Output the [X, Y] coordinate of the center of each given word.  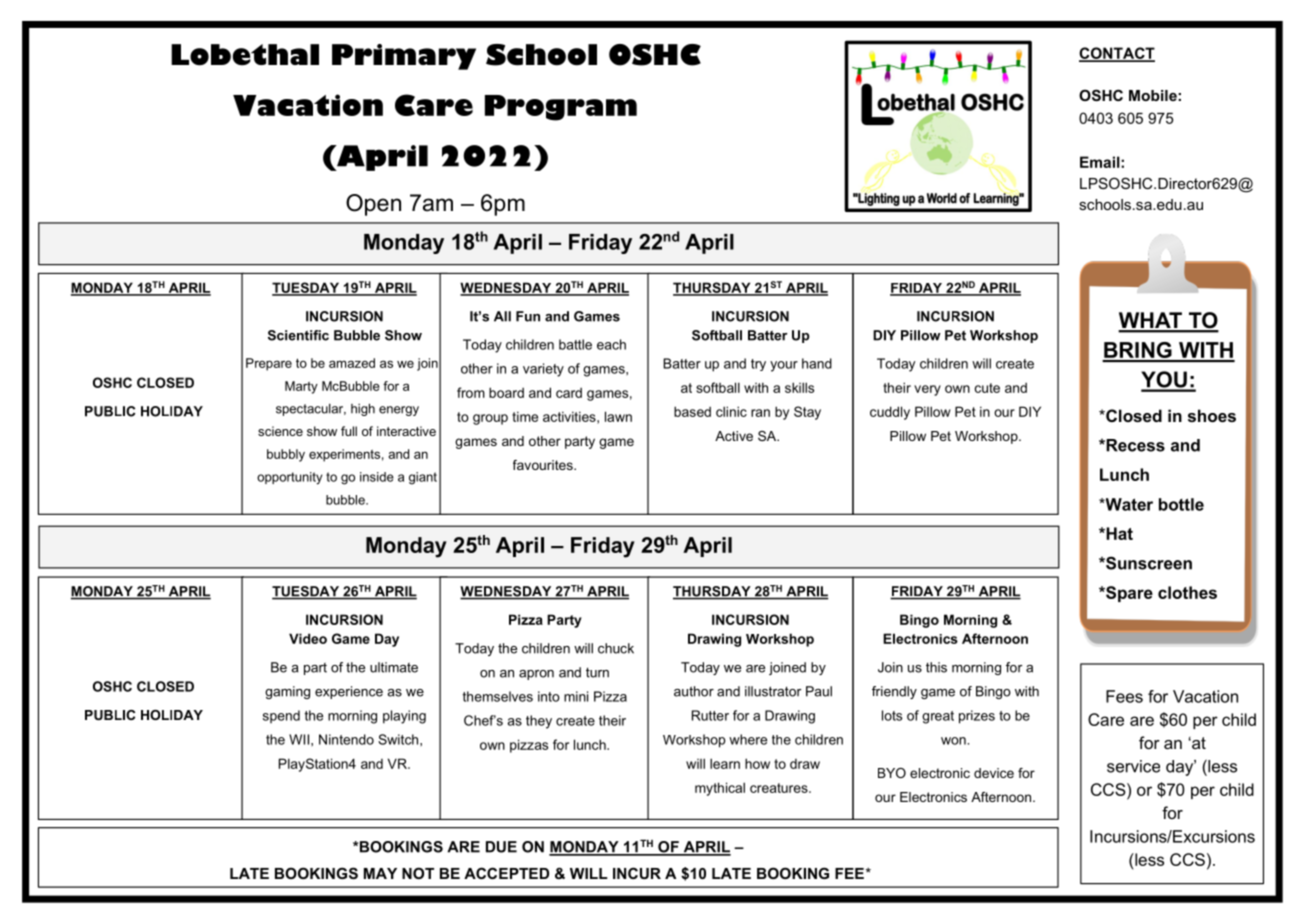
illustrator [773, 691]
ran [760, 413]
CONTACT [1117, 54]
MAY [380, 873]
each [611, 344]
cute [987, 388]
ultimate [394, 667]
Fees [1124, 696]
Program [561, 108]
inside [377, 477]
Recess [1134, 445]
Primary [404, 57]
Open [373, 205]
